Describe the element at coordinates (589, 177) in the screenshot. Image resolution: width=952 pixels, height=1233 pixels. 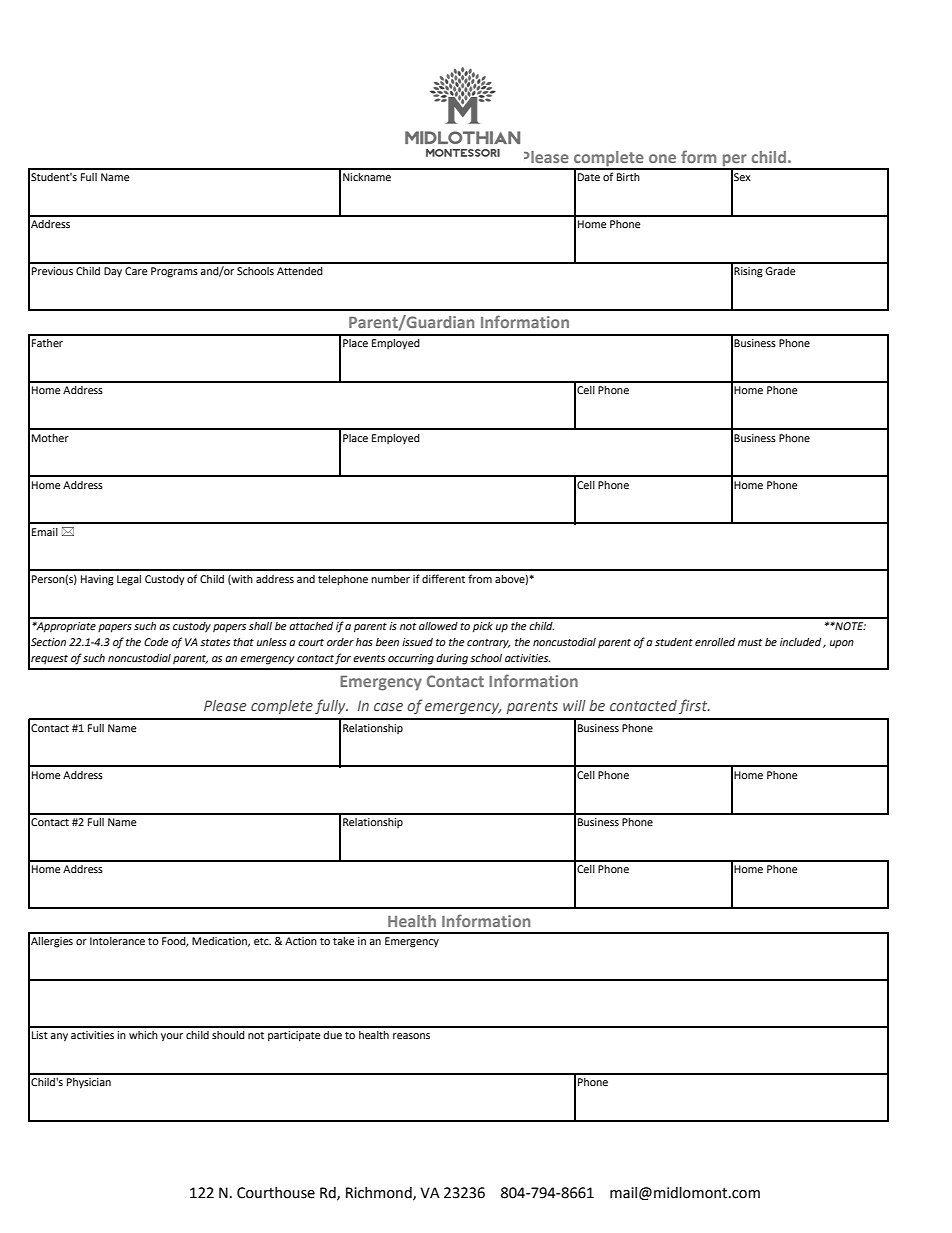
I see `Date` at that location.
